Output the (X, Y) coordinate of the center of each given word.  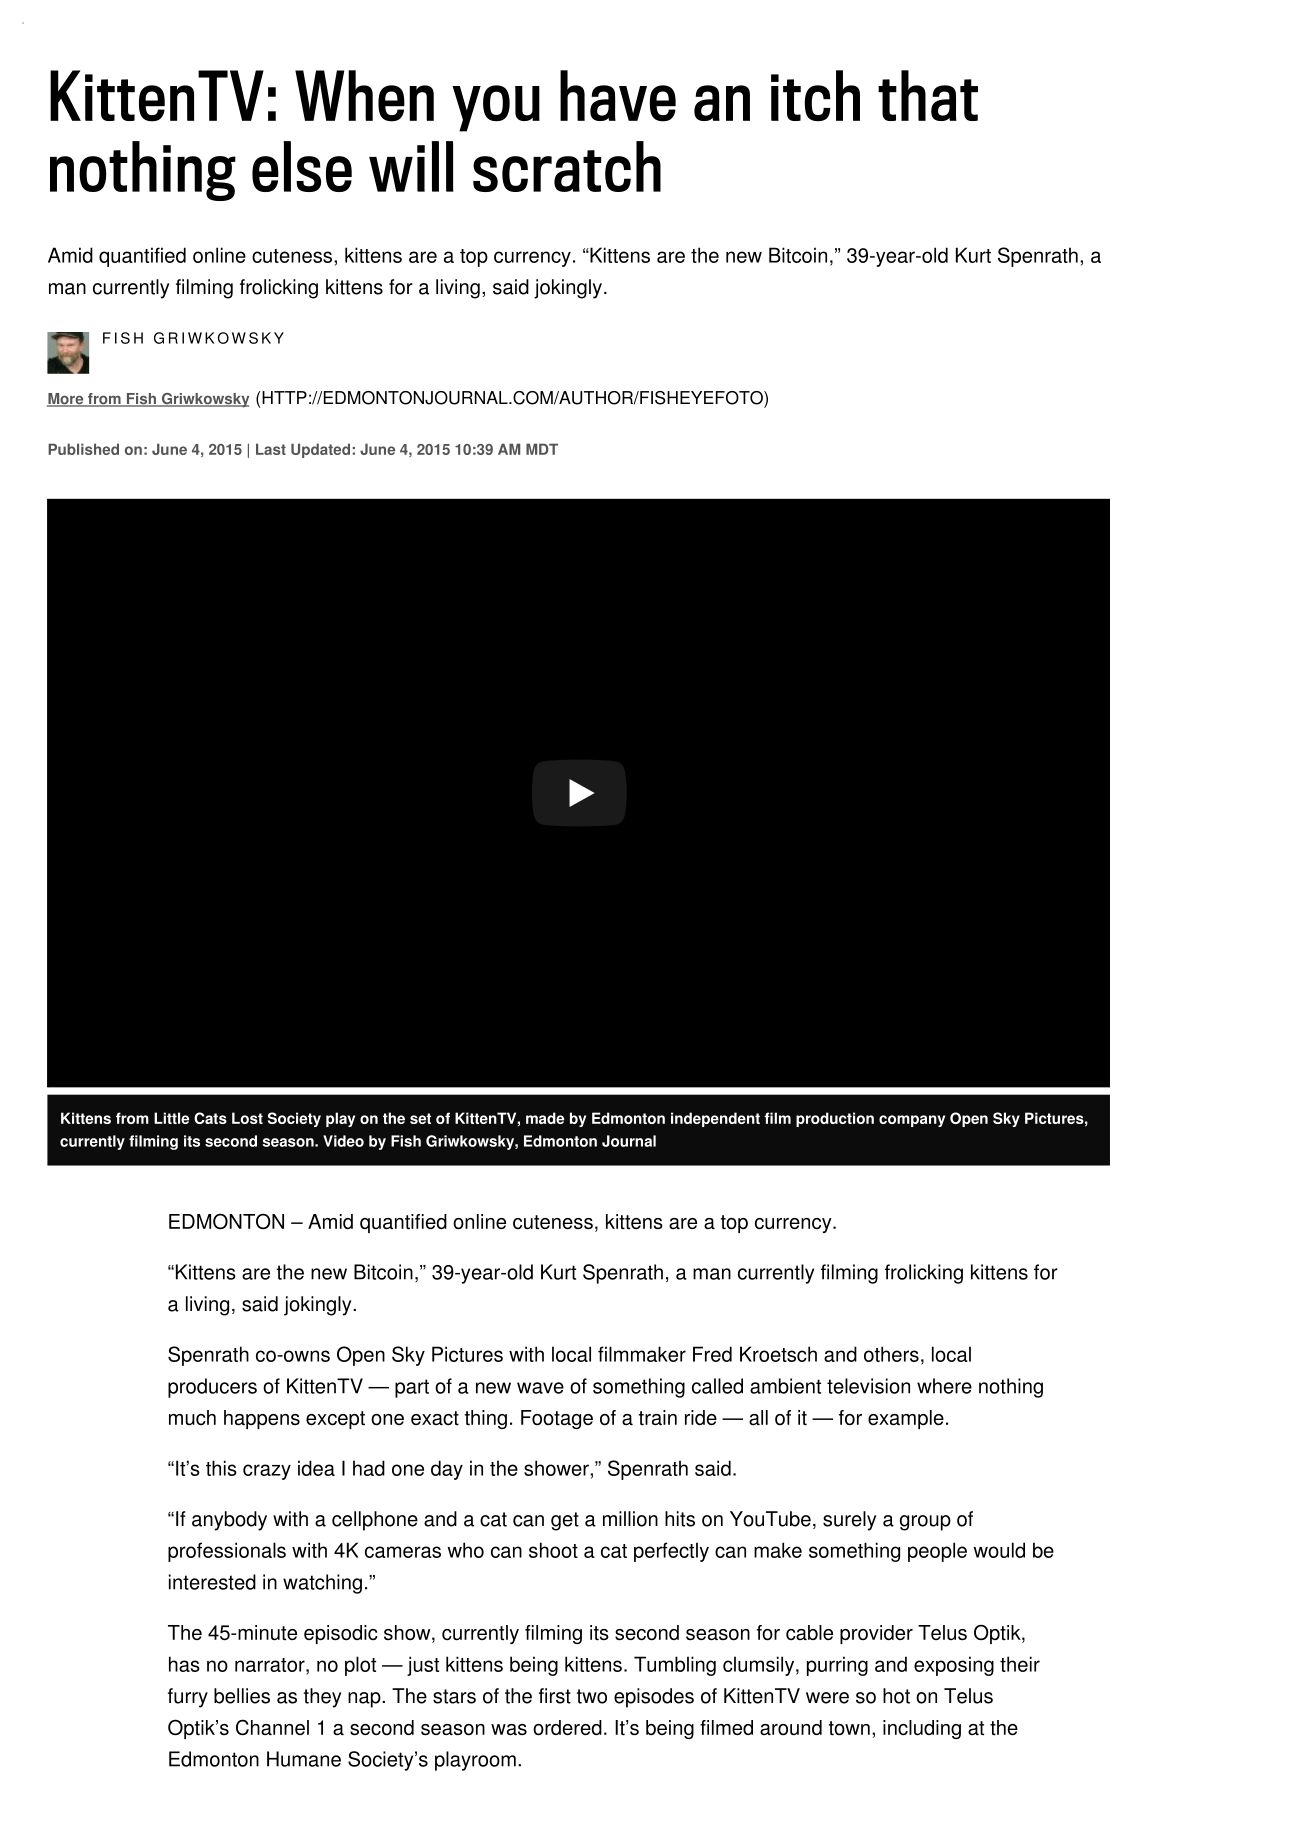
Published (83, 449)
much (192, 1417)
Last (271, 449)
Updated (320, 450)
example (906, 1419)
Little (171, 1118)
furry (188, 1698)
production (835, 1119)
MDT (542, 449)
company (912, 1121)
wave (540, 1388)
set (420, 1118)
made (545, 1118)
